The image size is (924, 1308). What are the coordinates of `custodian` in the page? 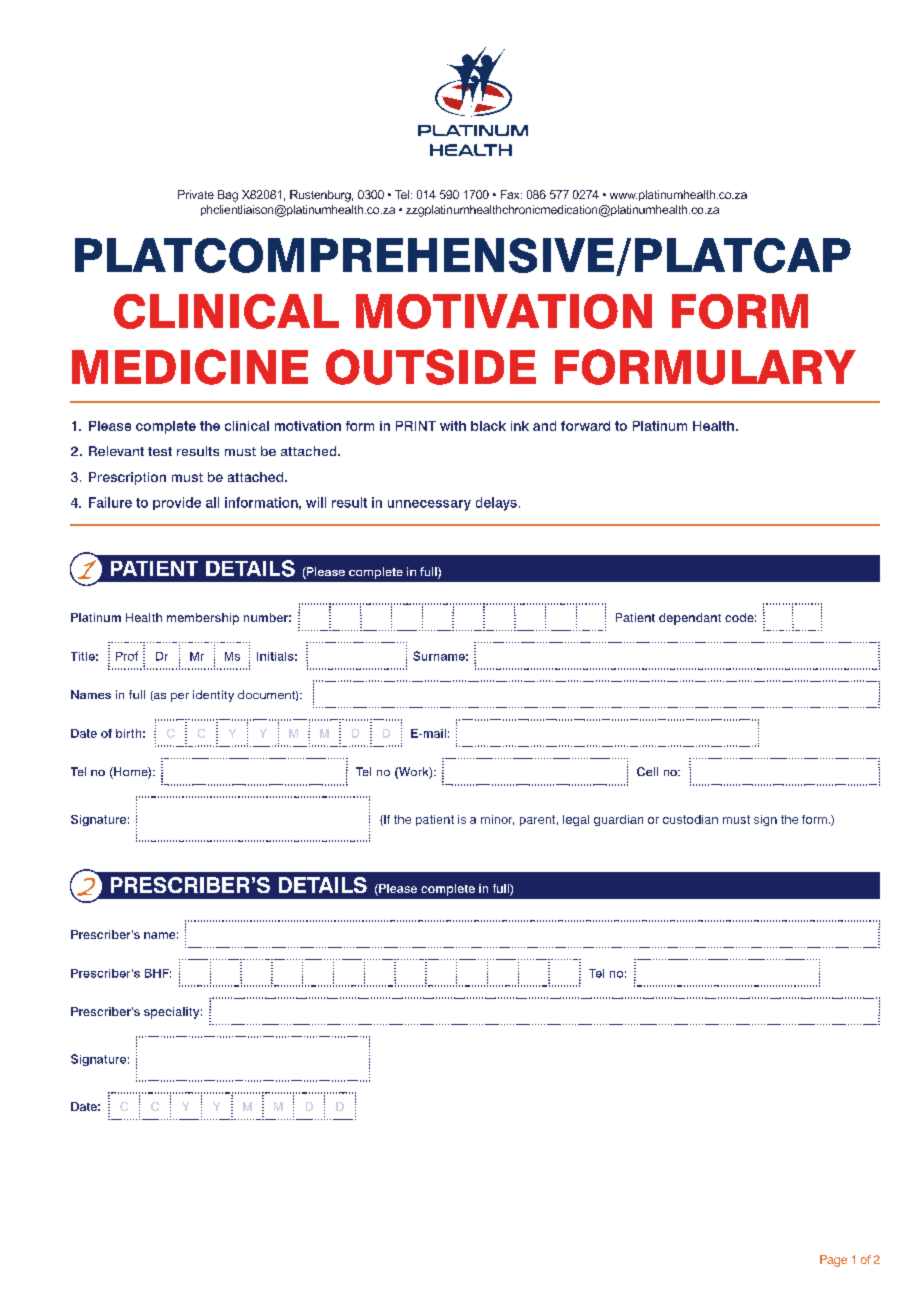 It's located at (690, 819).
